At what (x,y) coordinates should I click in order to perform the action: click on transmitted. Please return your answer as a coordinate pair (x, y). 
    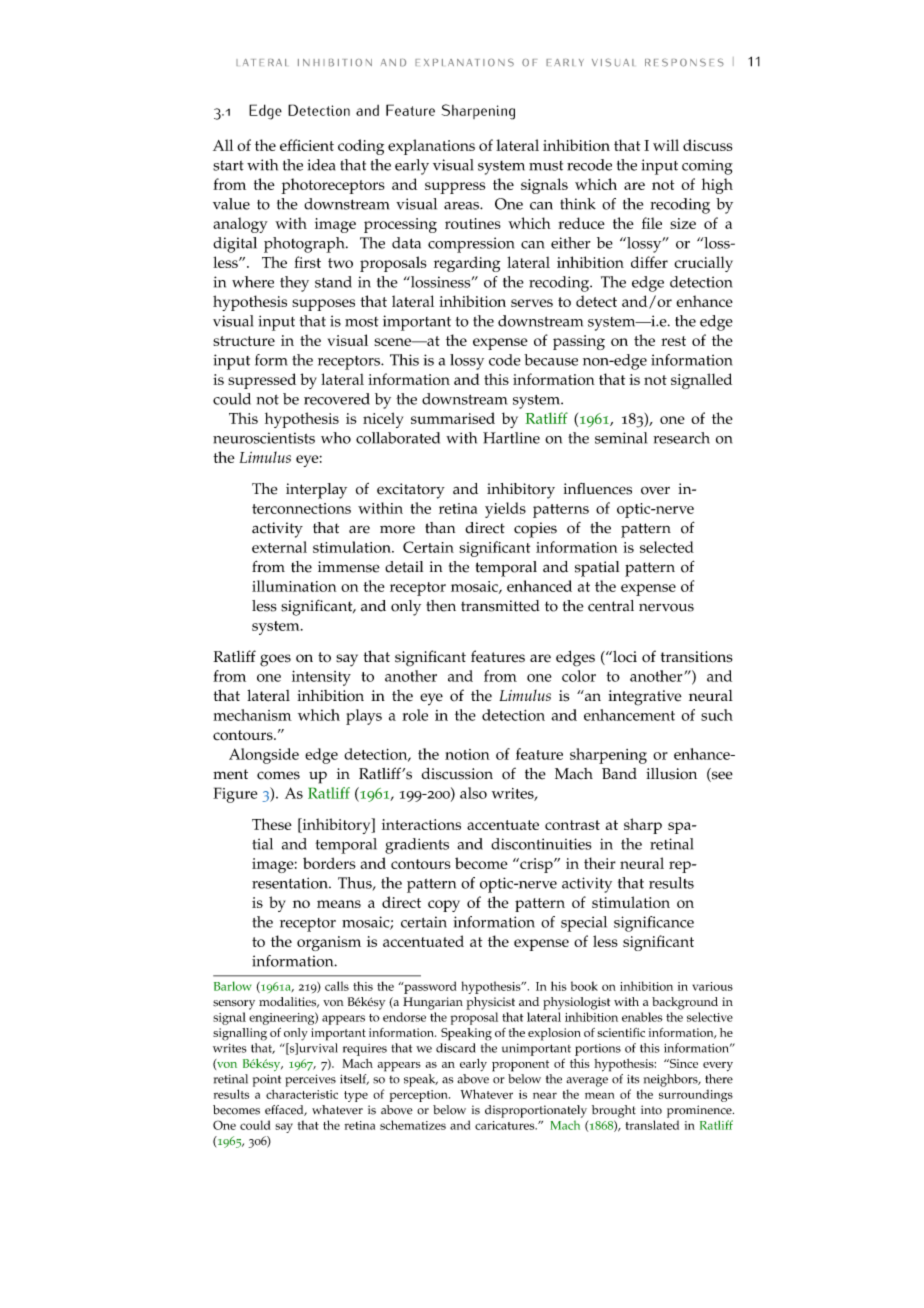
    Looking at the image, I should click on (500, 606).
